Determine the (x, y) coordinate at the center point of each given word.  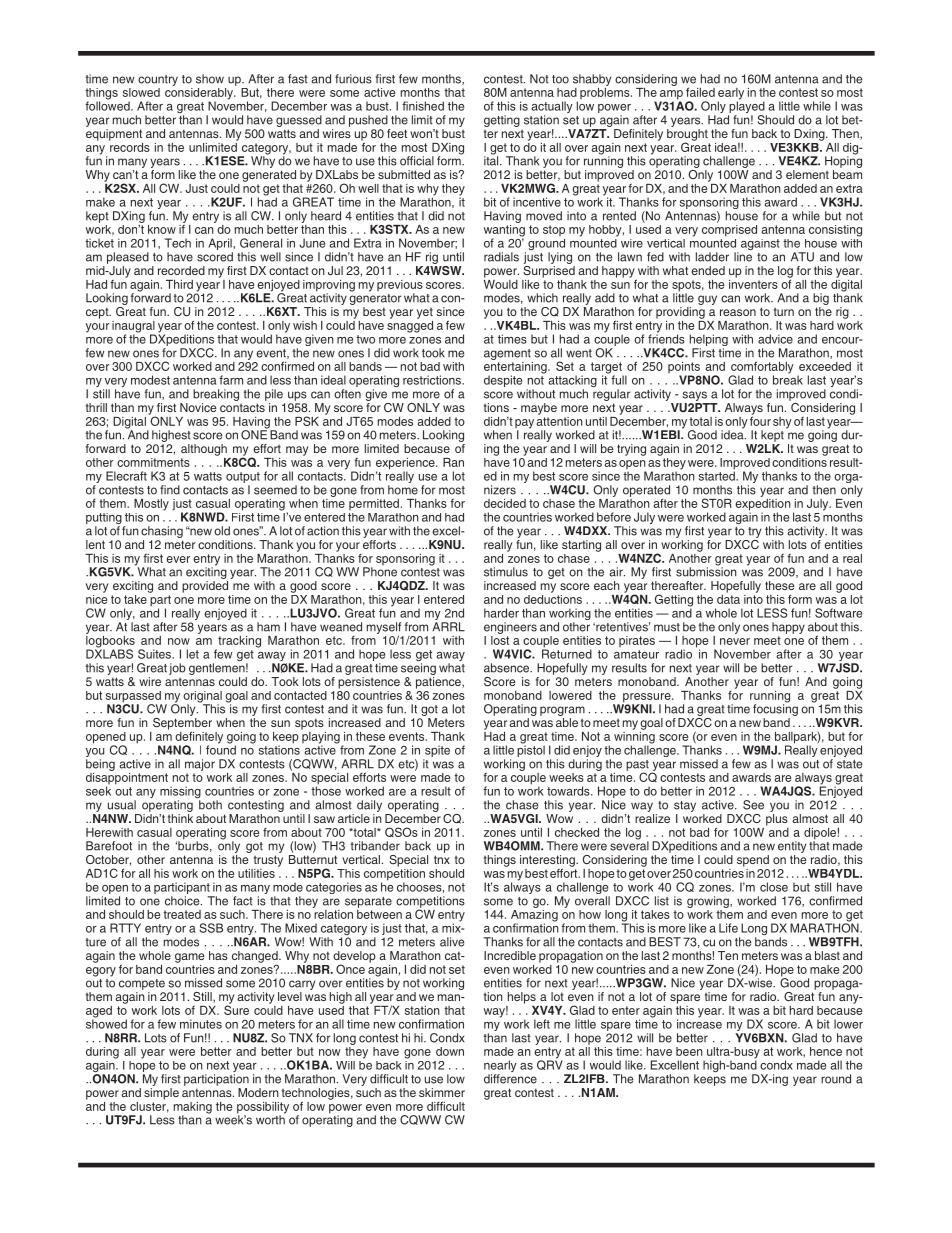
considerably (200, 93)
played (747, 107)
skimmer (442, 1092)
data (728, 598)
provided (205, 587)
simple (161, 1094)
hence (826, 1051)
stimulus (506, 572)
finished (423, 106)
